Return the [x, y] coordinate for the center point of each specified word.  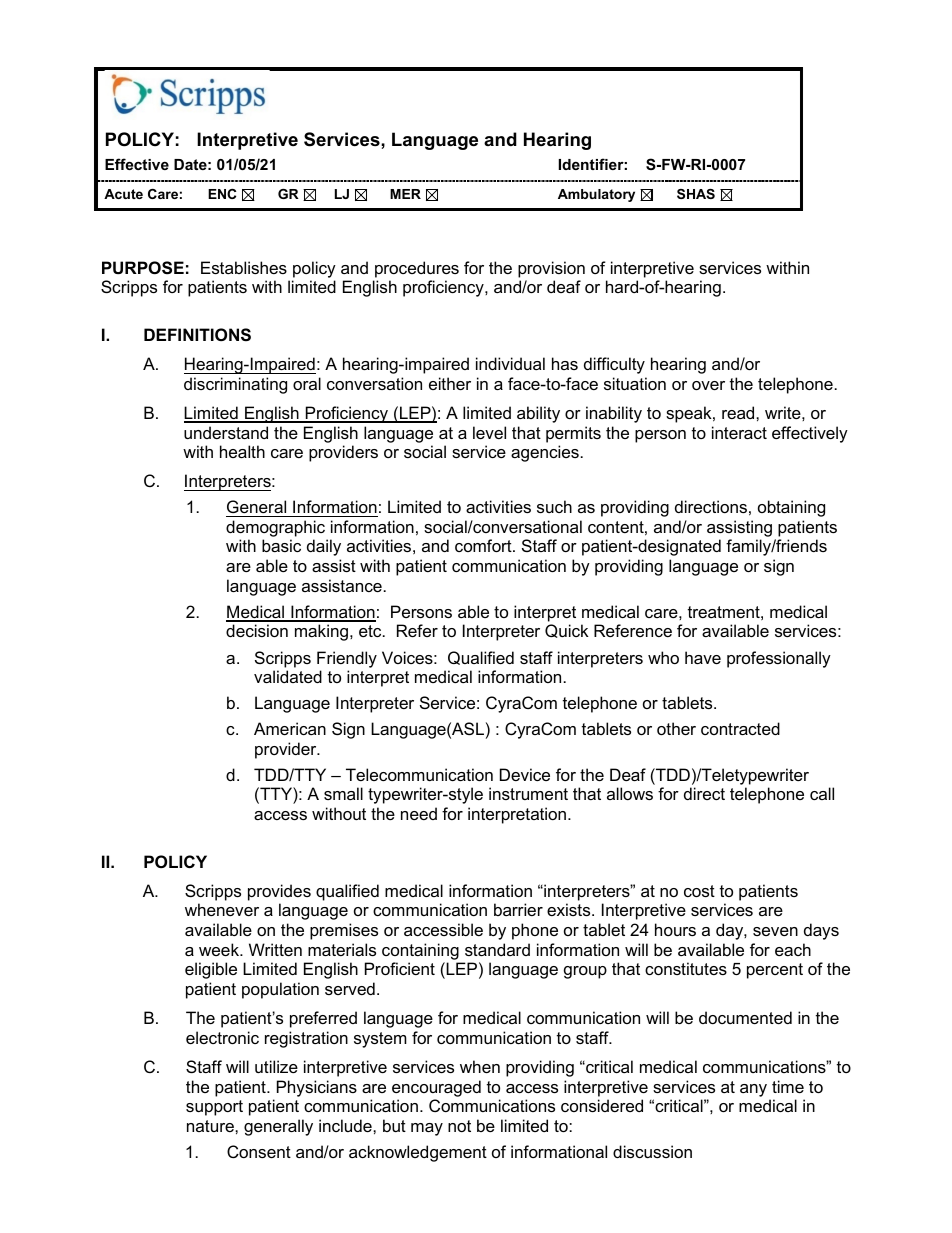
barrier [518, 909]
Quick [567, 631]
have [703, 657]
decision [257, 630]
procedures [417, 269]
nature [211, 1126]
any [753, 1090]
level [489, 432]
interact [739, 432]
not [459, 1126]
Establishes [244, 267]
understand [226, 432]
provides [279, 892]
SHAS [696, 194]
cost [699, 891]
